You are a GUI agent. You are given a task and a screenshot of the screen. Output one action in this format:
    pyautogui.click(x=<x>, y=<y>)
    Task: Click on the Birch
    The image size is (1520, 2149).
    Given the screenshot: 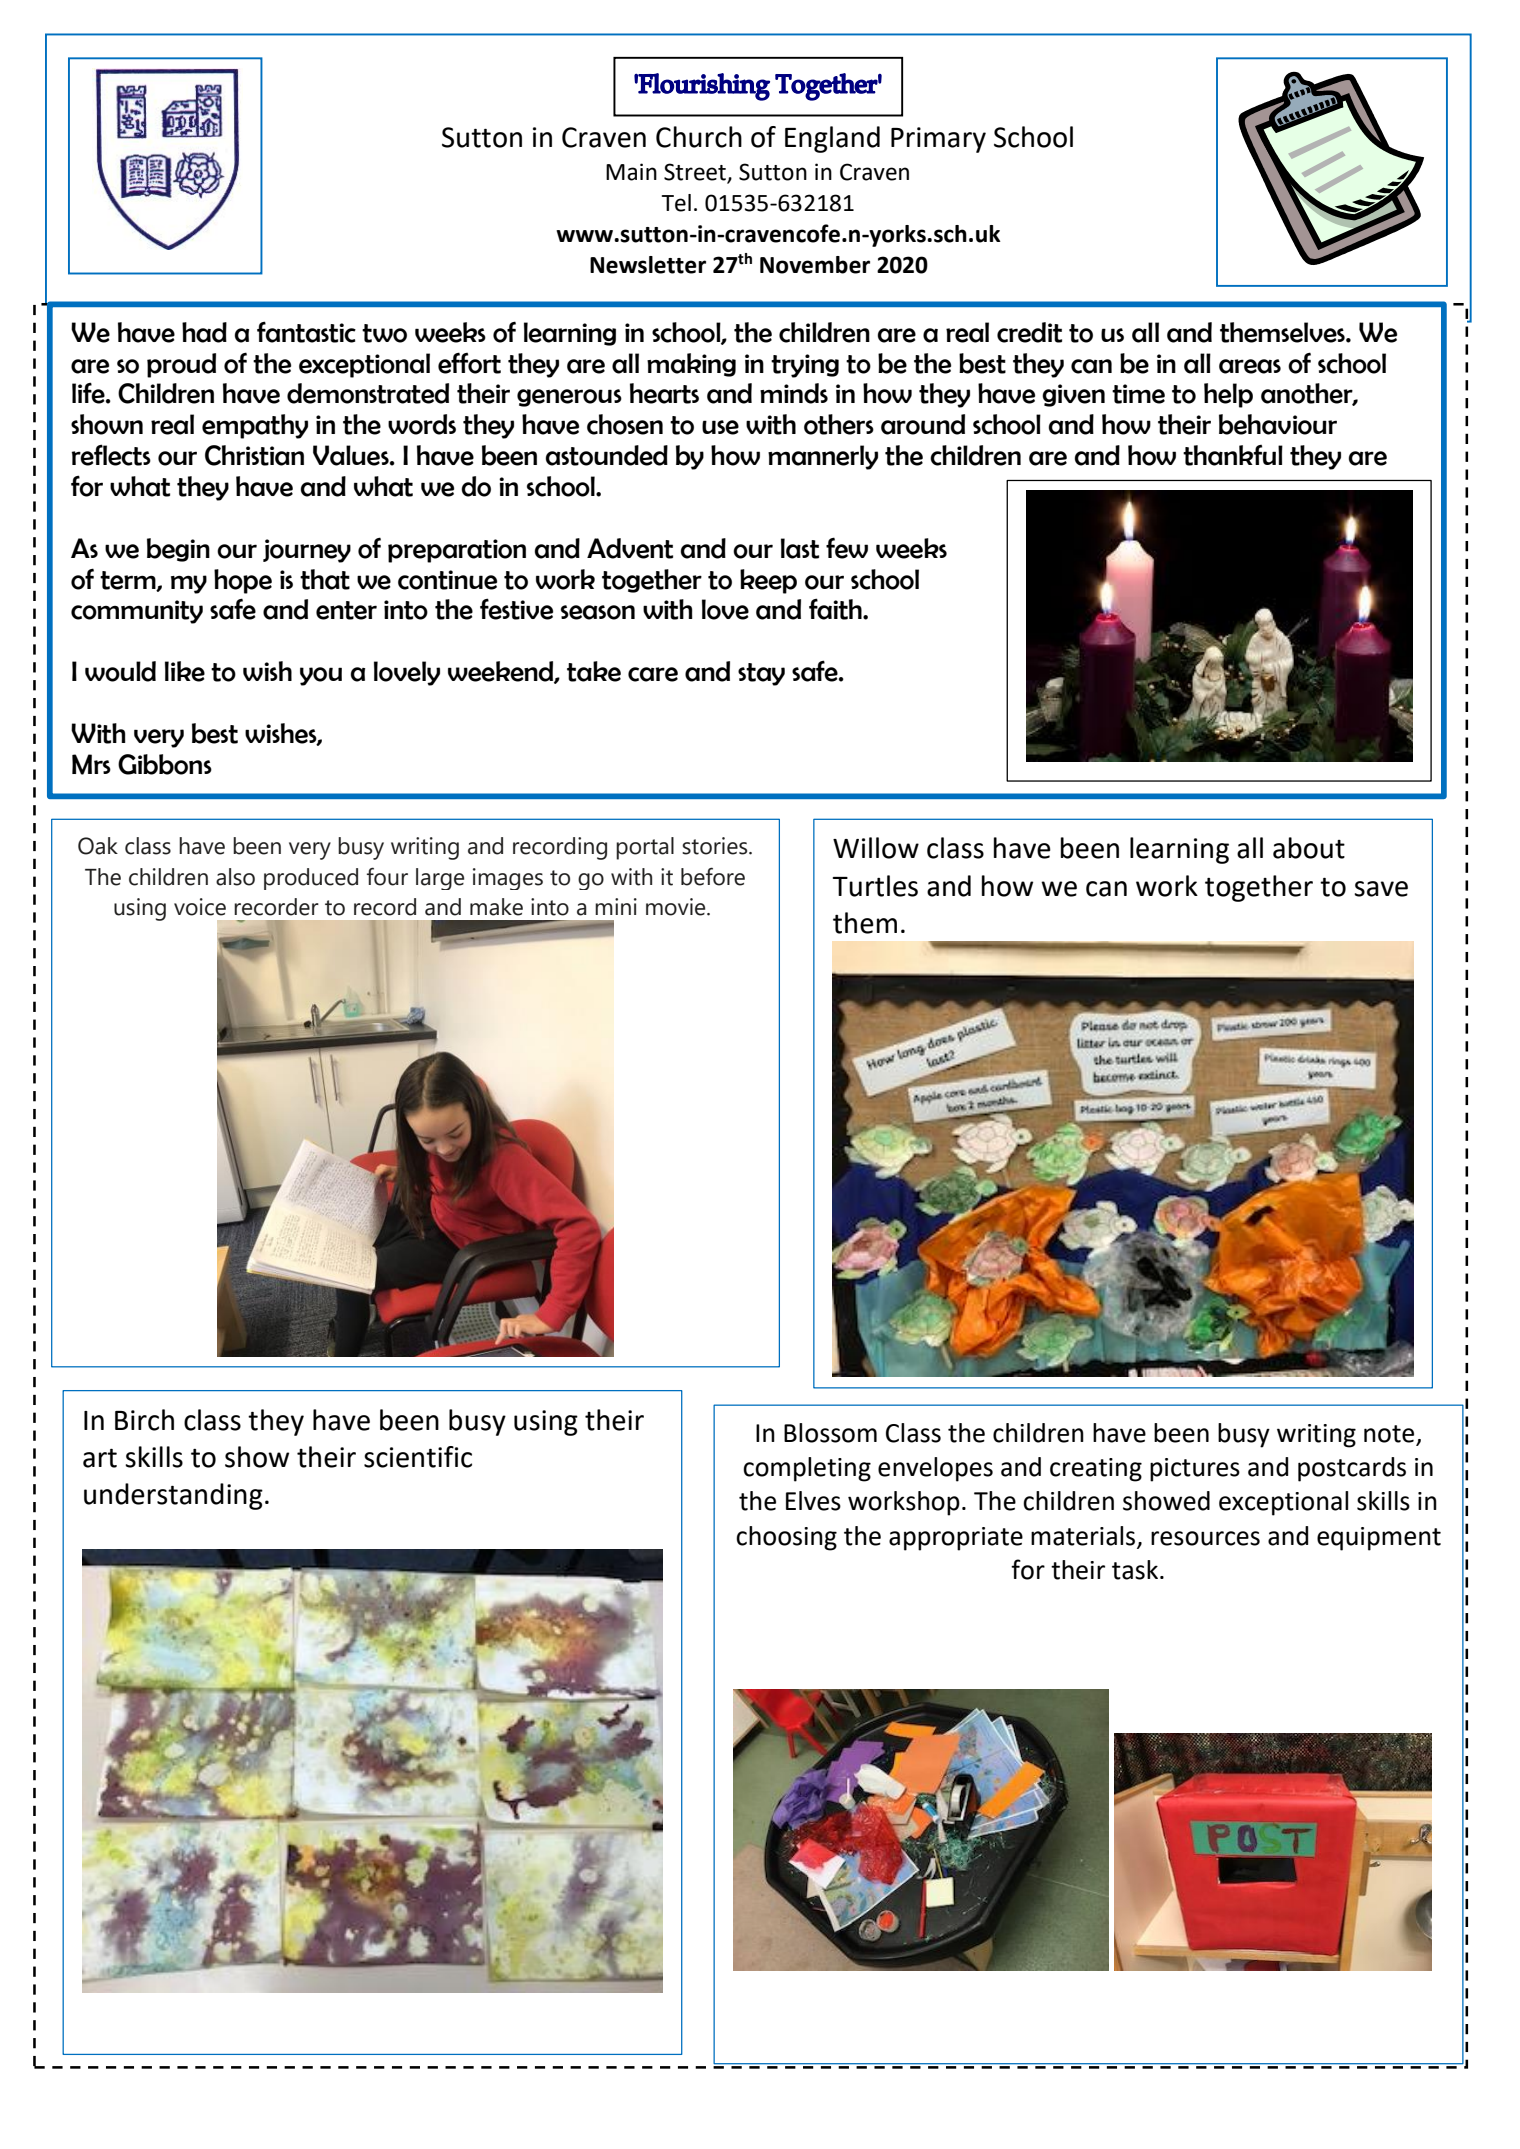 What is the action you would take?
    pyautogui.click(x=144, y=1420)
